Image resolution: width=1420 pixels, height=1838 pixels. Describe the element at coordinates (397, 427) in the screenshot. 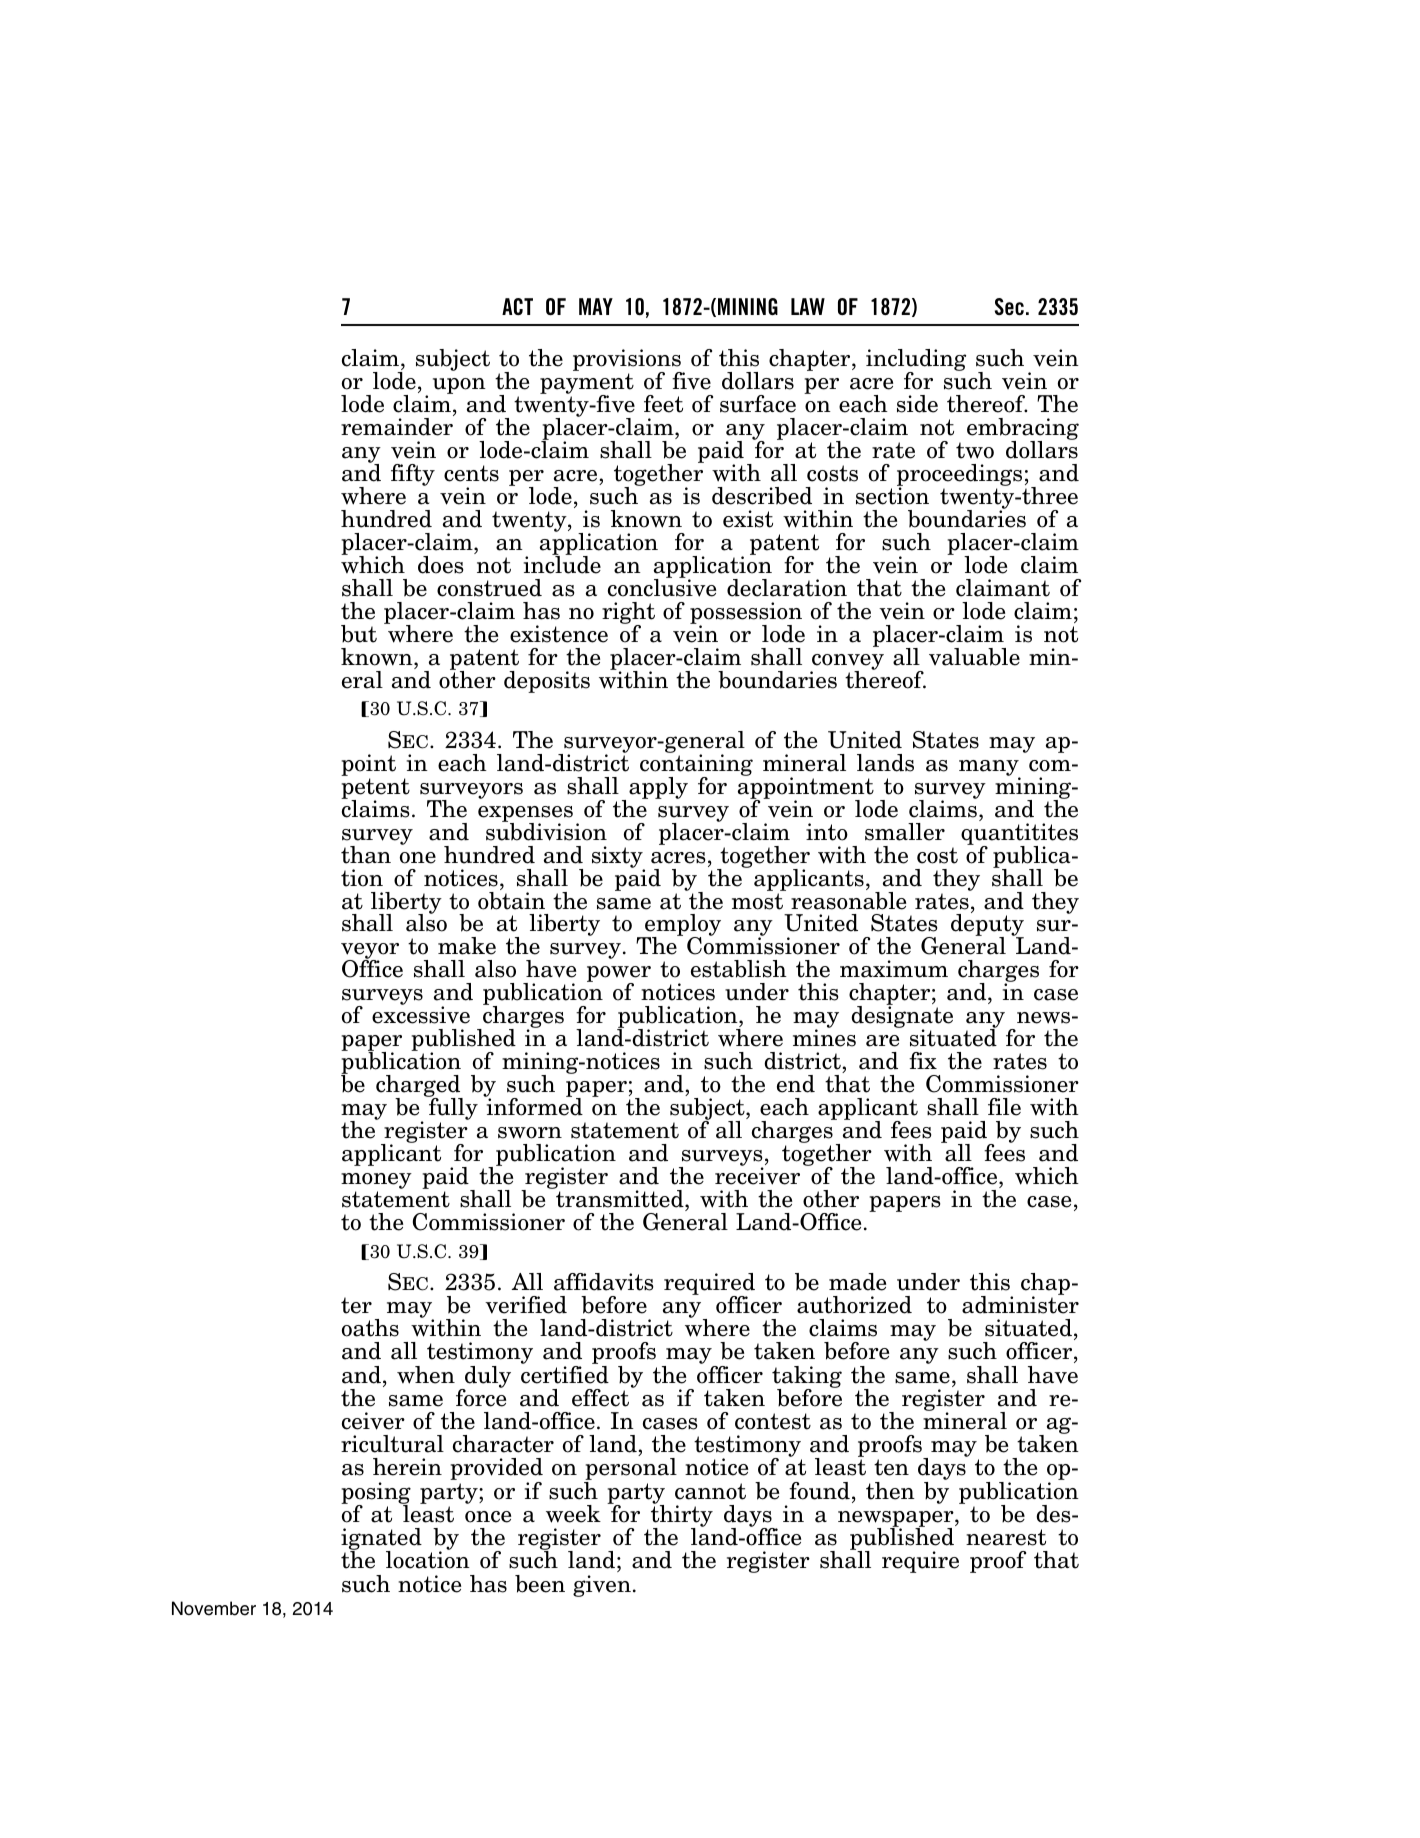

I see `remainder` at that location.
